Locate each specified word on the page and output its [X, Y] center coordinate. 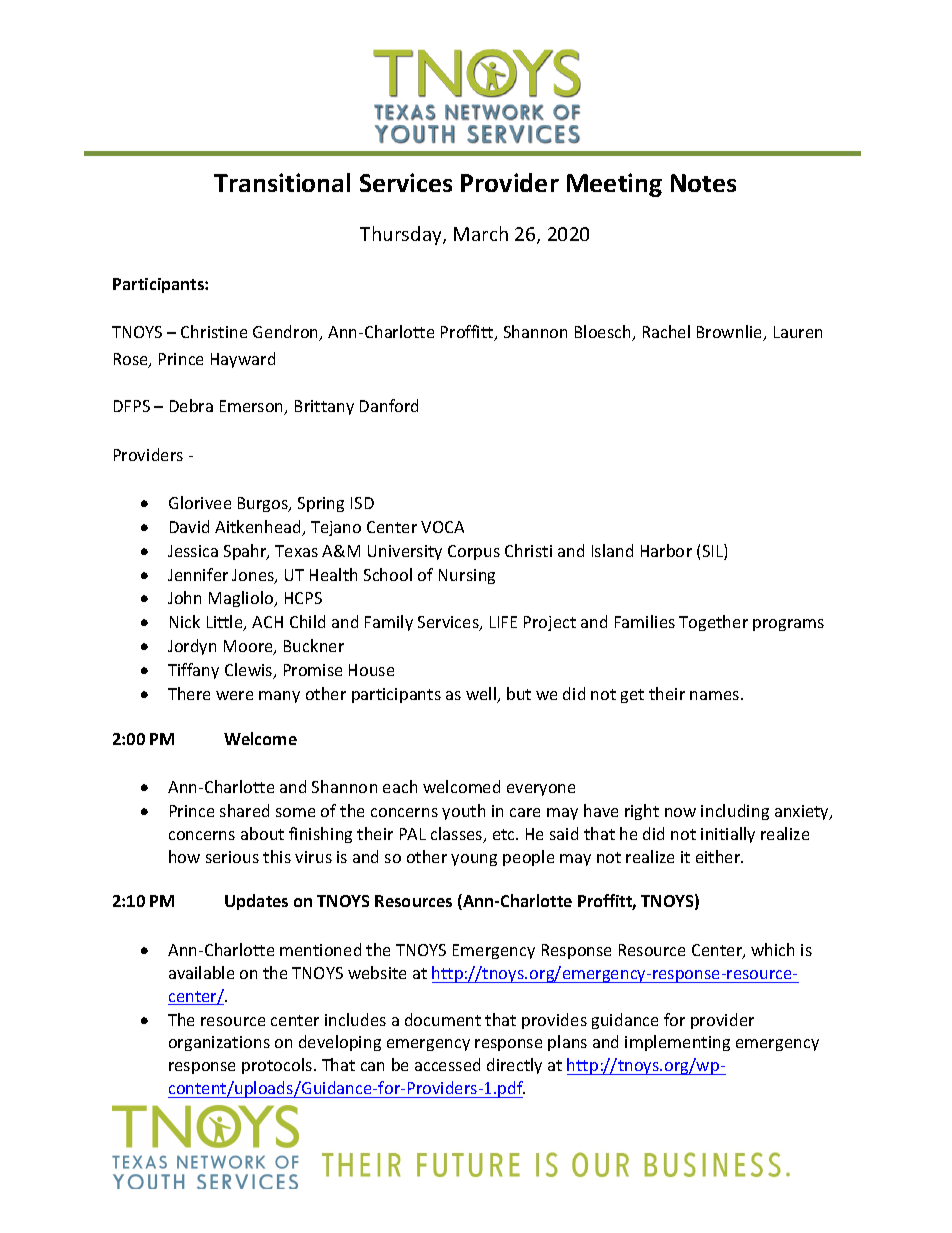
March [481, 233]
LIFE [503, 622]
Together [713, 623]
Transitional [282, 182]
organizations [219, 1043]
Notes [703, 183]
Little [226, 623]
